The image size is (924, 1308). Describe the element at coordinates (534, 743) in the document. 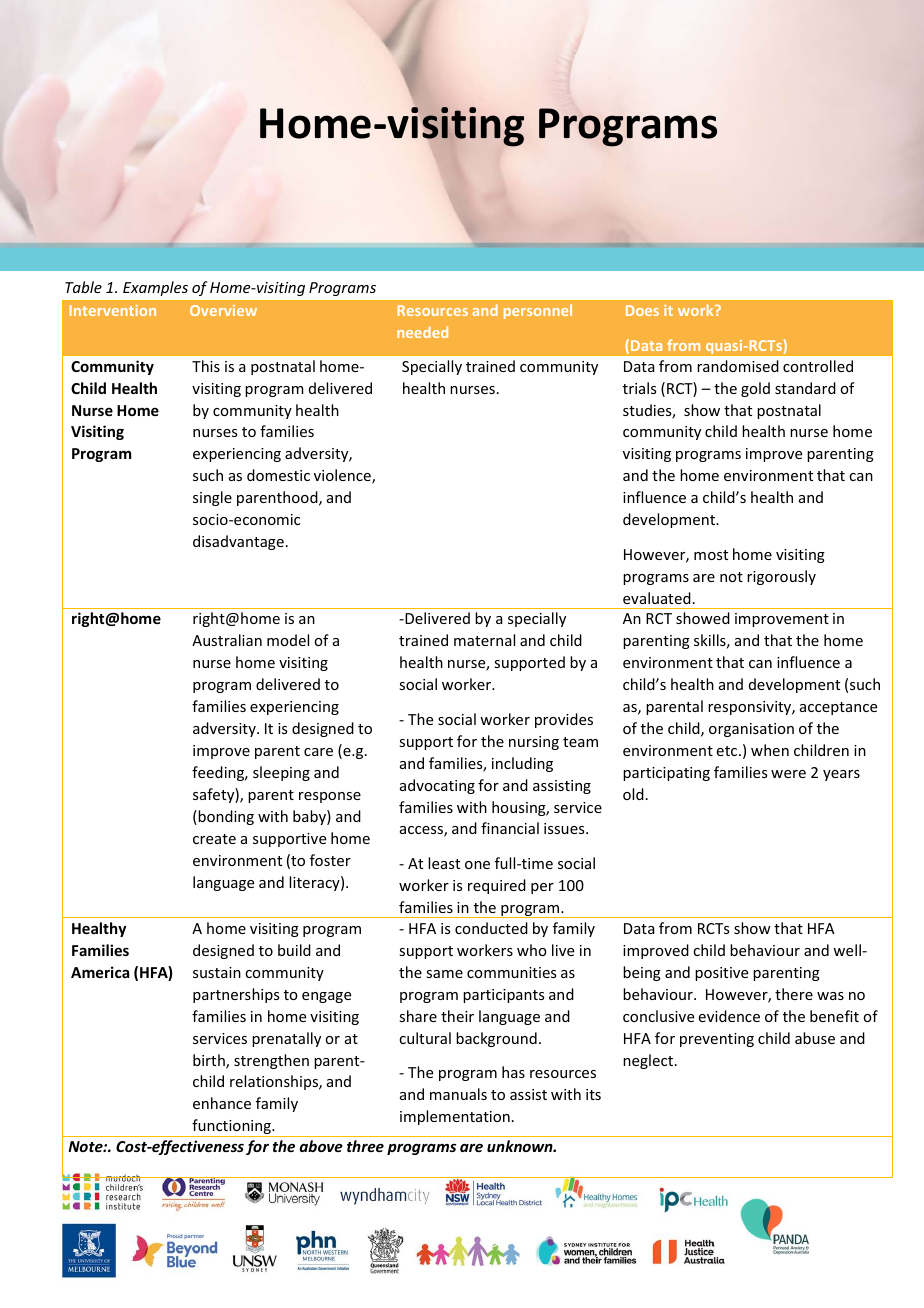

I see `nursing` at that location.
